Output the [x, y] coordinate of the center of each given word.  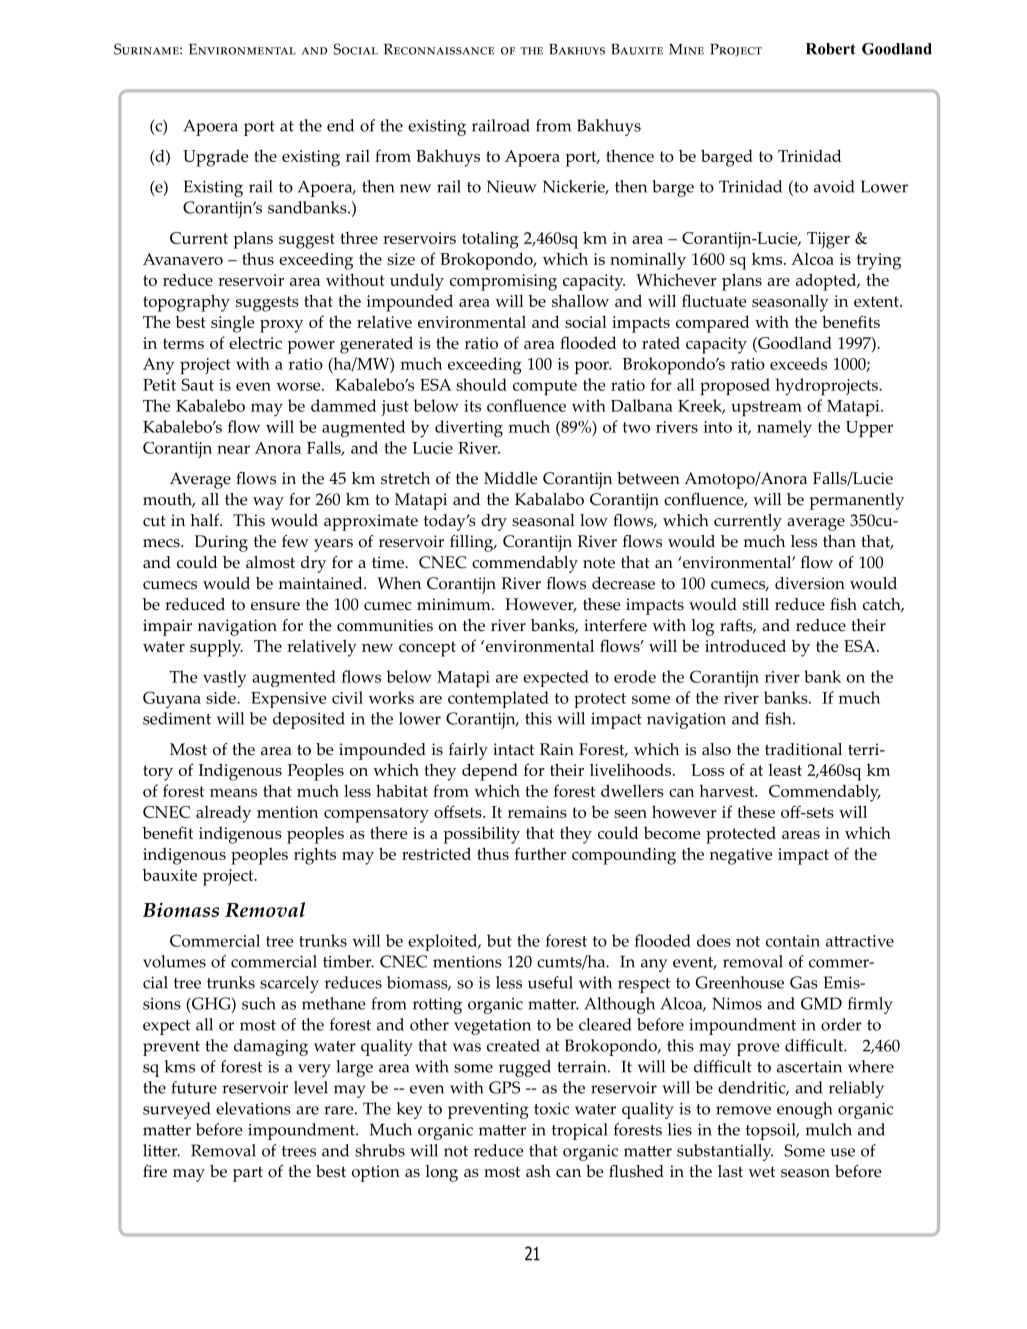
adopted [827, 282]
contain [793, 941]
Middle [510, 478]
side [222, 697]
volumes [174, 961]
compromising [503, 282]
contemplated [498, 699]
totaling [490, 240]
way [268, 503]
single [232, 324]
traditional [803, 749]
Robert [830, 49]
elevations [253, 1108]
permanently [857, 501]
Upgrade [215, 158]
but [499, 940]
